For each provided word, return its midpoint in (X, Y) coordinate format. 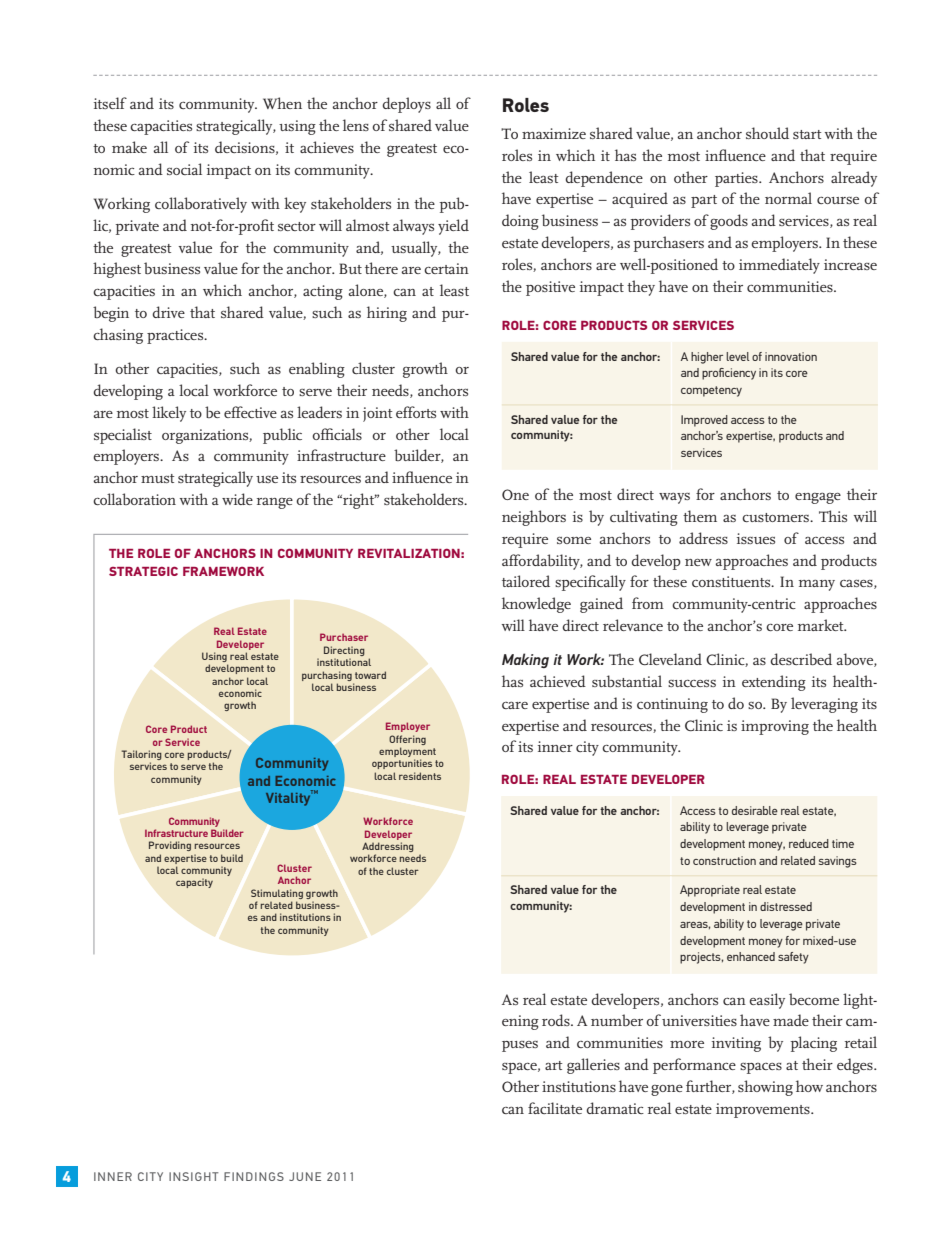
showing (765, 1088)
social (184, 169)
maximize (554, 133)
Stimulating (277, 894)
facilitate (555, 1108)
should (767, 133)
